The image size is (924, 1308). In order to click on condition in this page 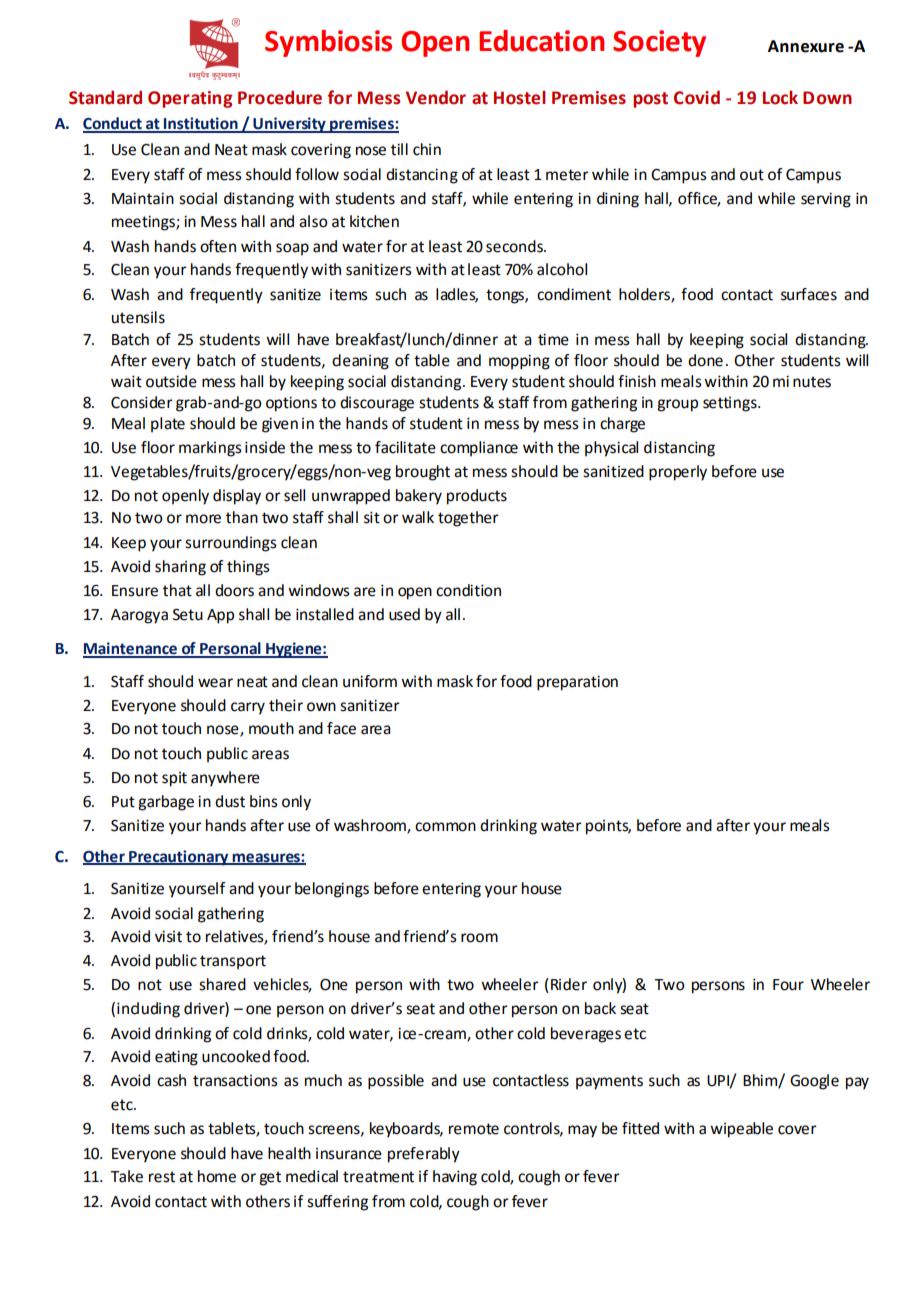, I will do `click(468, 590)`.
